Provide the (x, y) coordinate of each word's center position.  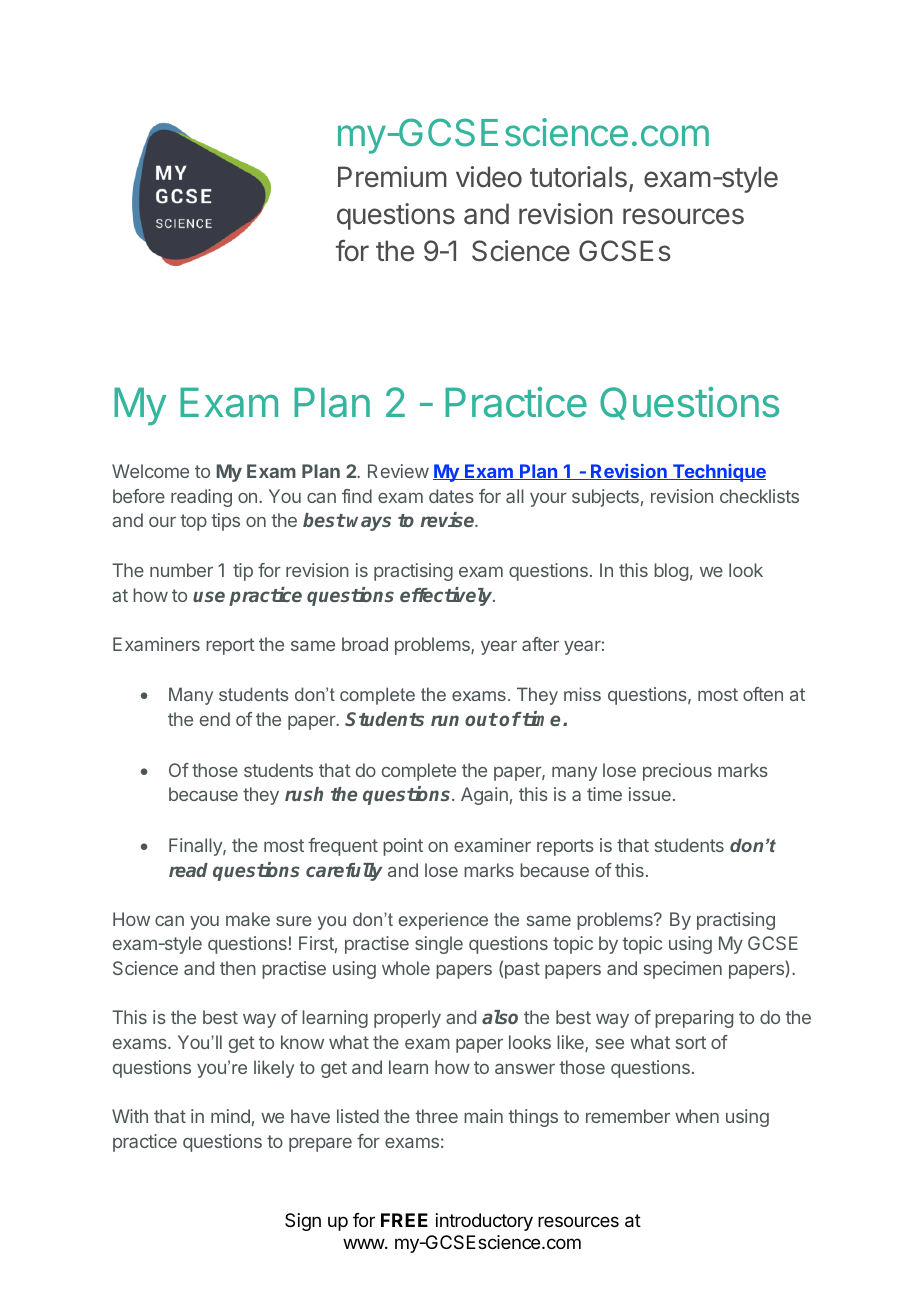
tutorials (578, 177)
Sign (303, 1222)
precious (677, 772)
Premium (392, 177)
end (215, 719)
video (489, 177)
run (445, 720)
